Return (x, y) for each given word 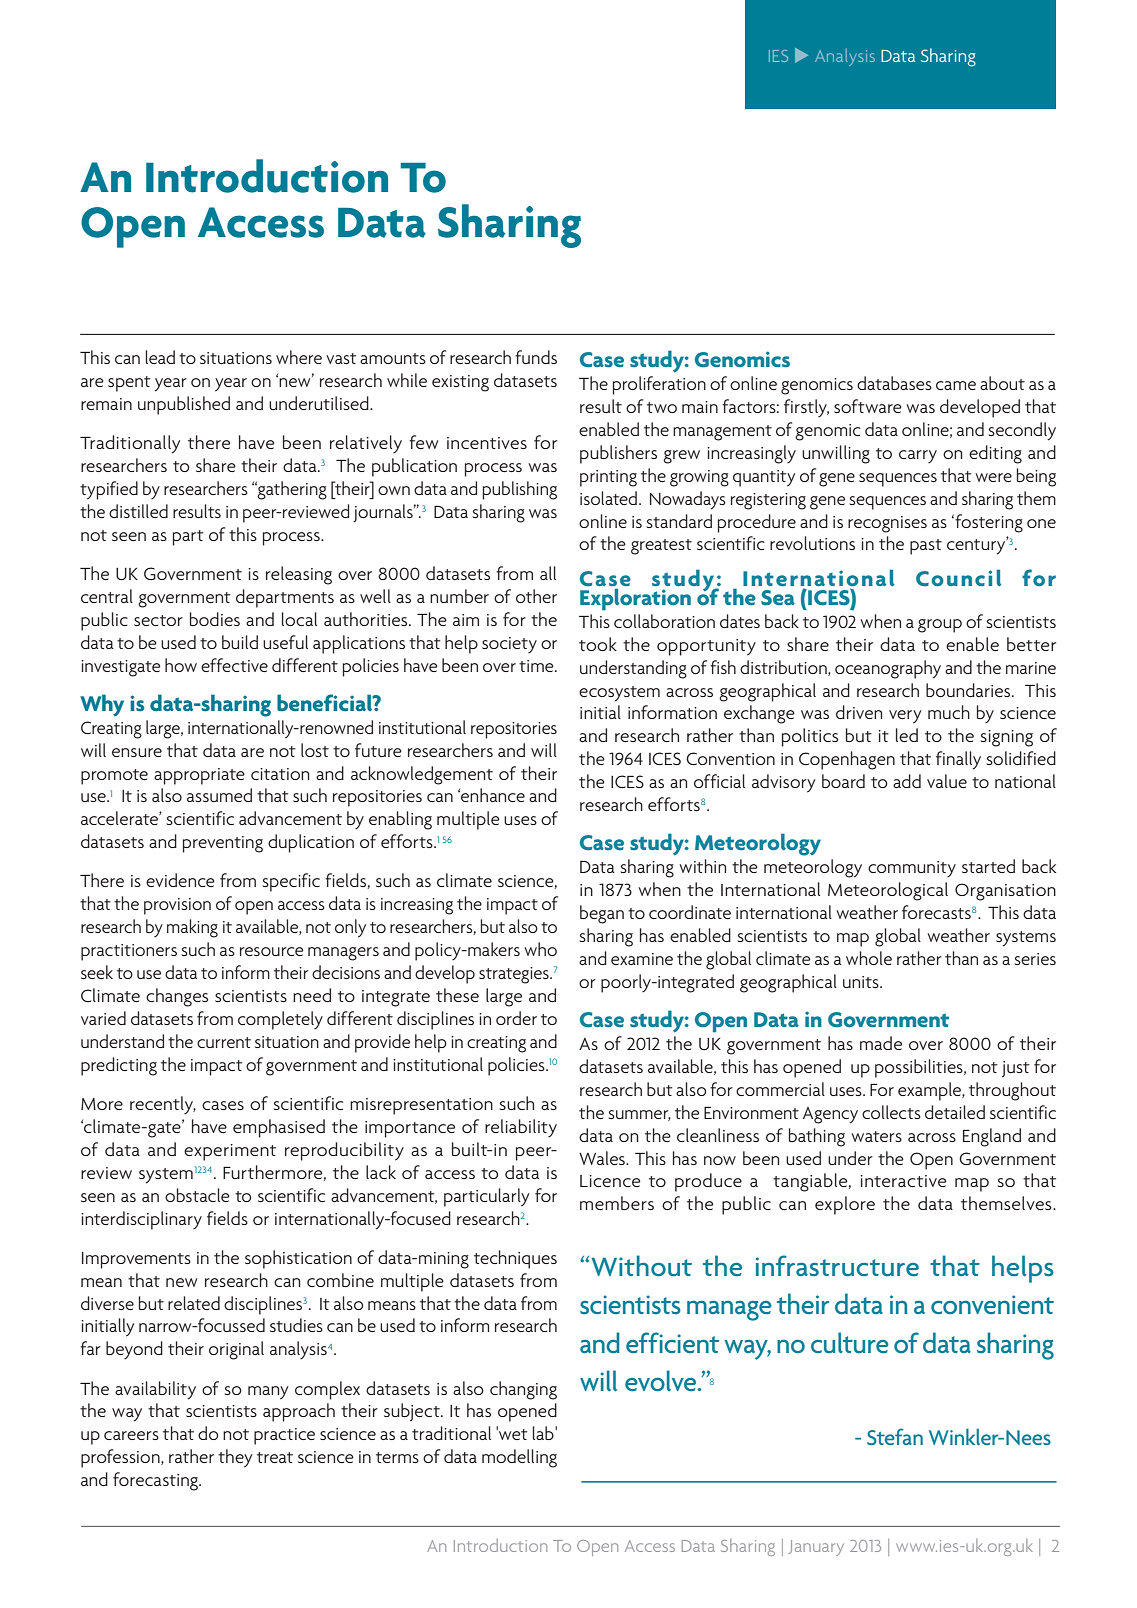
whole (869, 958)
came (956, 385)
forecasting (157, 1481)
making (192, 928)
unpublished (184, 405)
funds (536, 357)
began (602, 914)
